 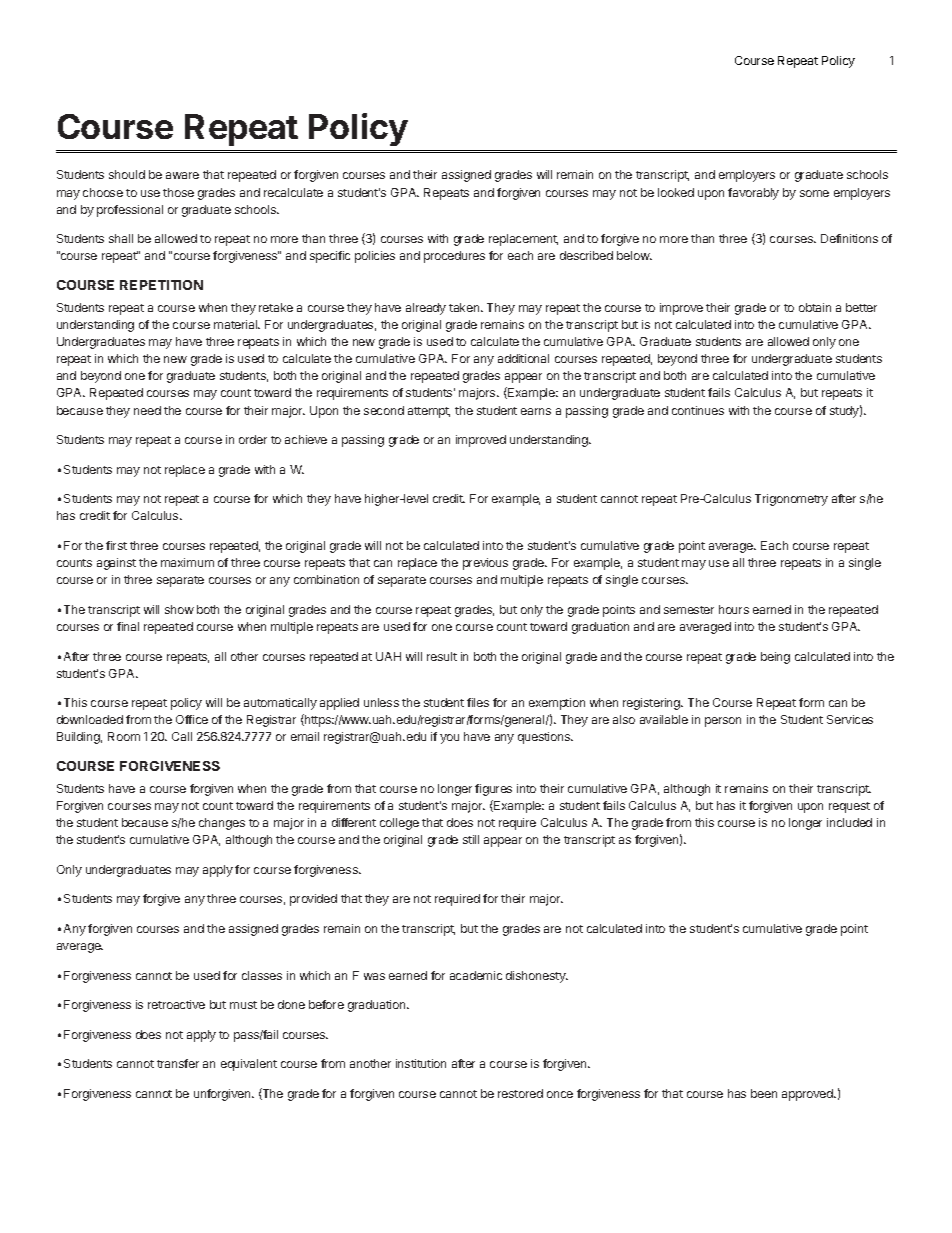 What do you see at coordinates (764, 1093) in the screenshot?
I see `been` at bounding box center [764, 1093].
